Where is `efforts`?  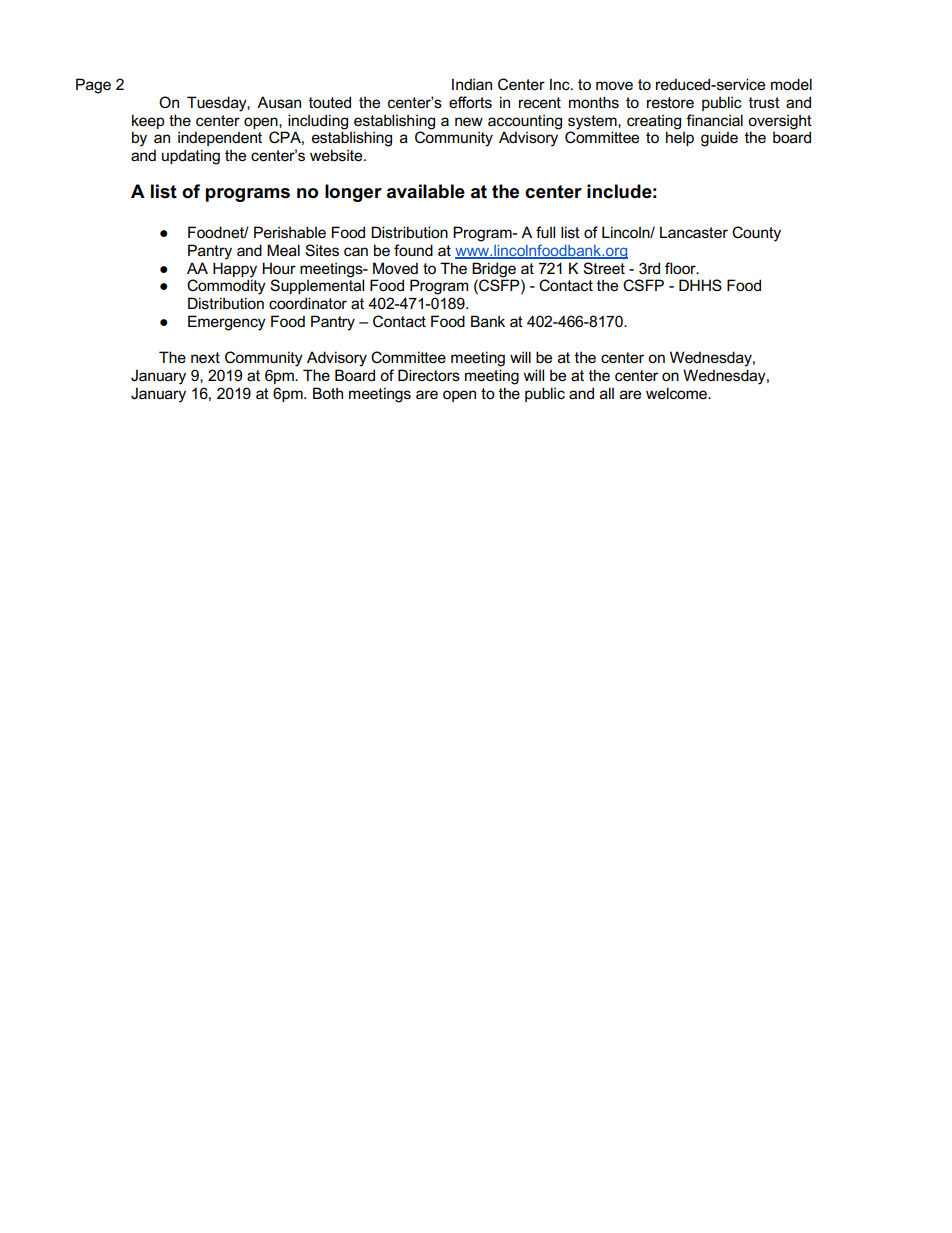
efforts is located at coordinates (470, 102).
